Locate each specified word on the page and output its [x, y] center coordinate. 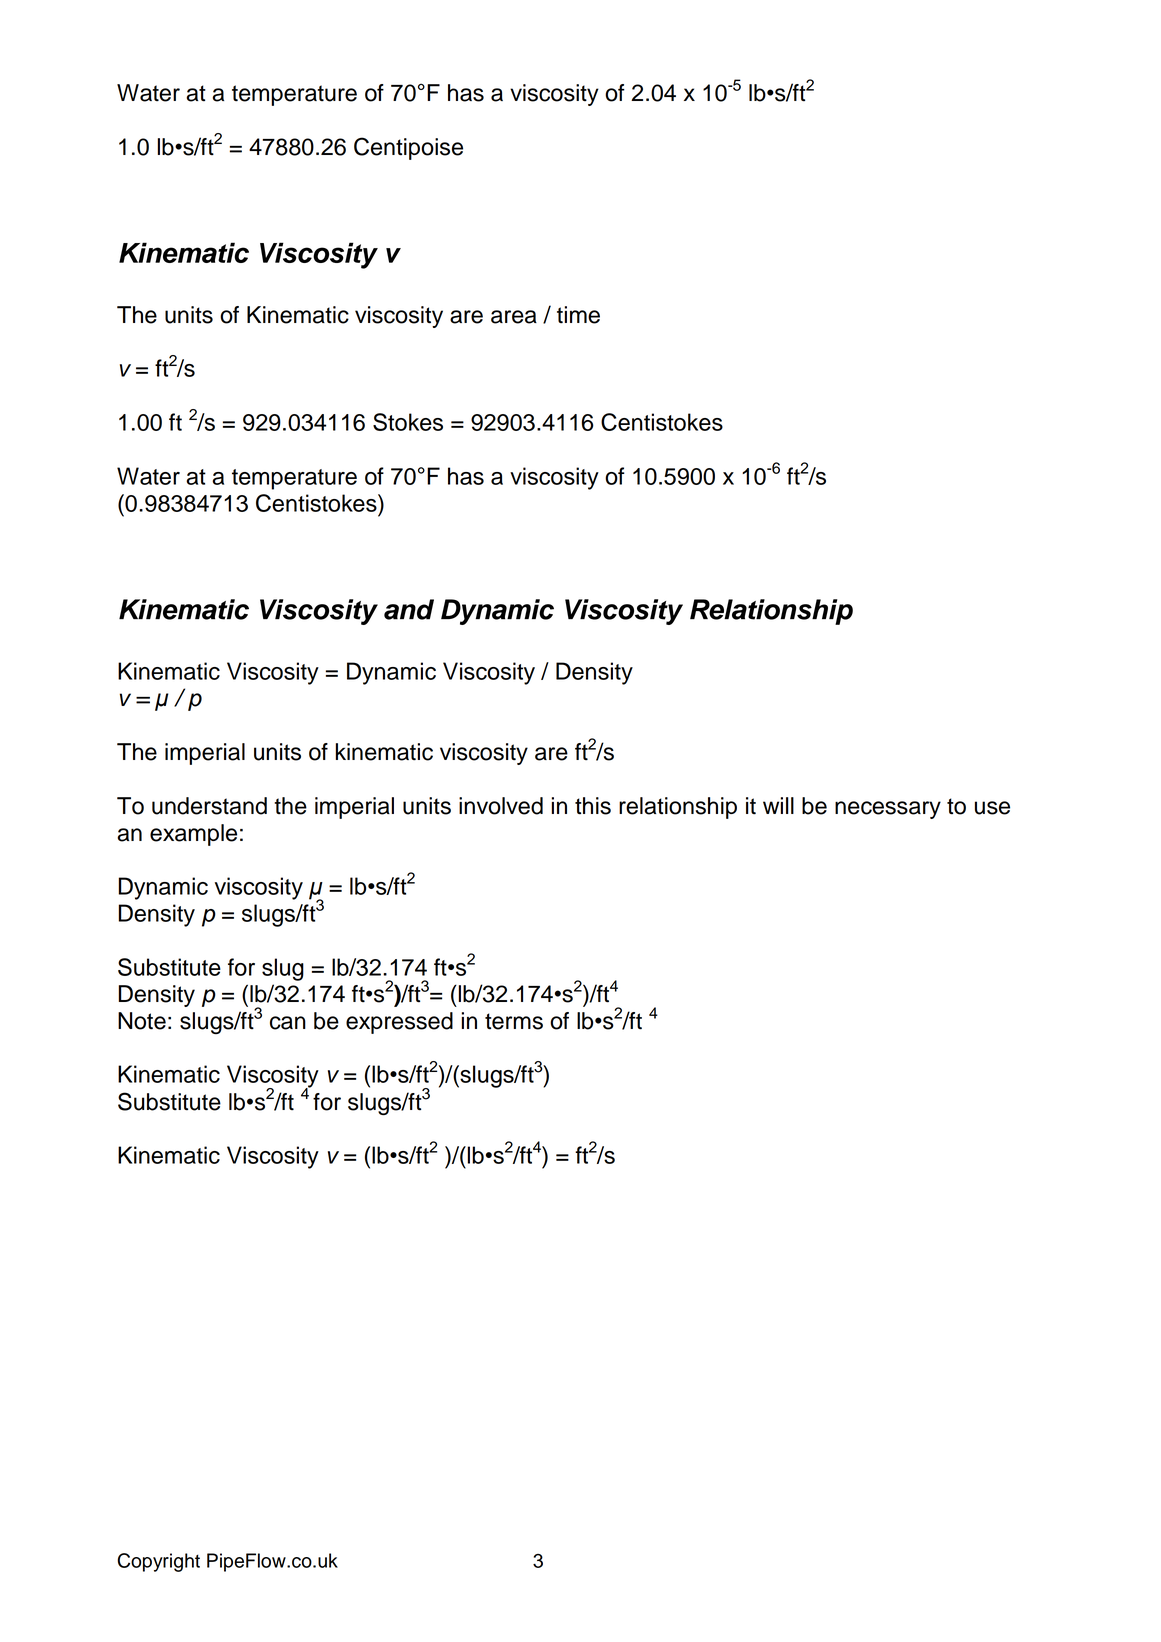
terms [514, 1021]
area [514, 317]
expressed [399, 1023]
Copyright [159, 1562]
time [578, 315]
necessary [888, 810]
